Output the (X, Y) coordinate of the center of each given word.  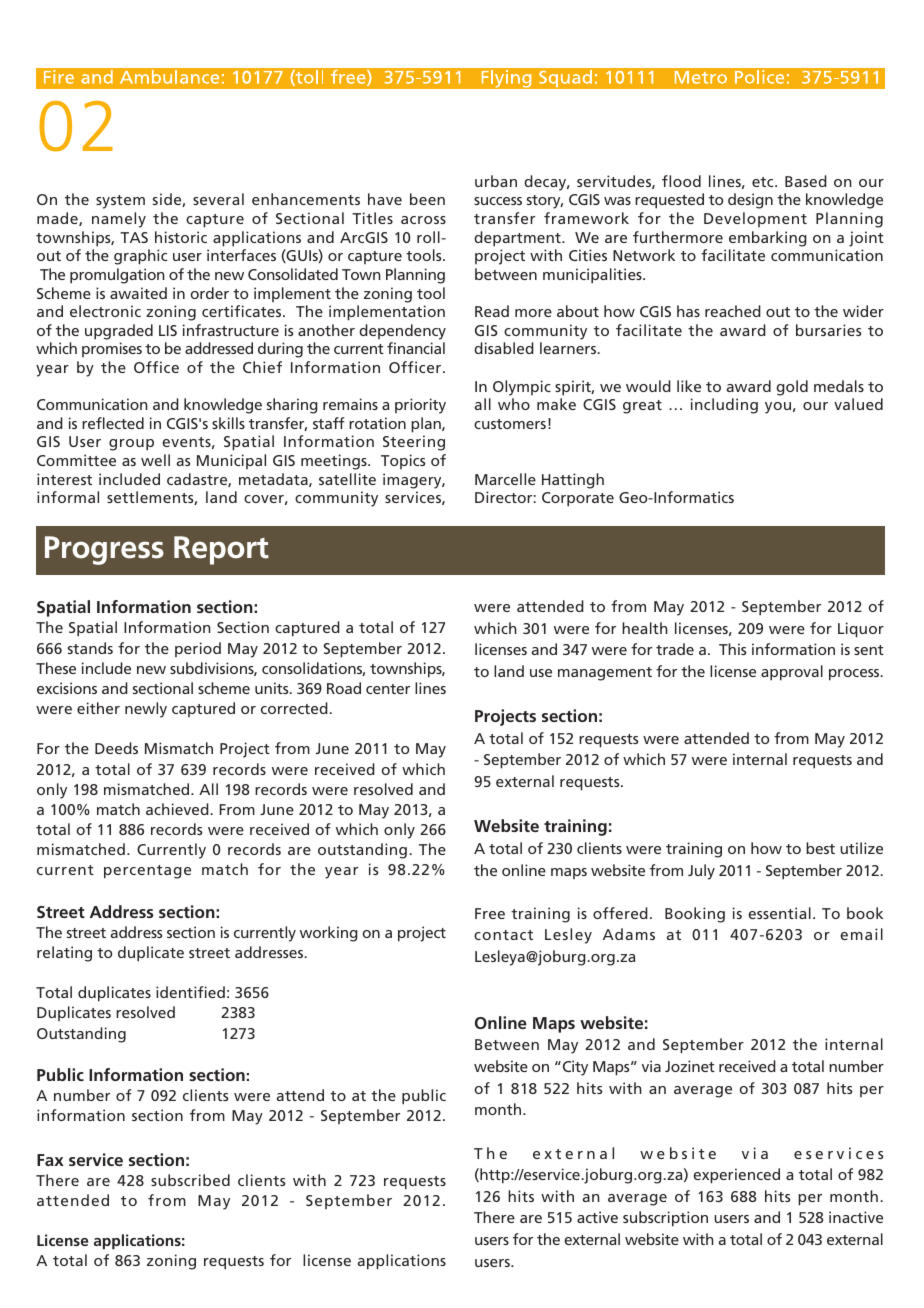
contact (503, 935)
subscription (665, 1219)
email (862, 934)
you (778, 408)
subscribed (190, 1180)
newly (146, 710)
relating (64, 954)
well (155, 460)
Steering (414, 443)
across (423, 220)
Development (755, 219)
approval (792, 673)
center (388, 689)
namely (119, 220)
